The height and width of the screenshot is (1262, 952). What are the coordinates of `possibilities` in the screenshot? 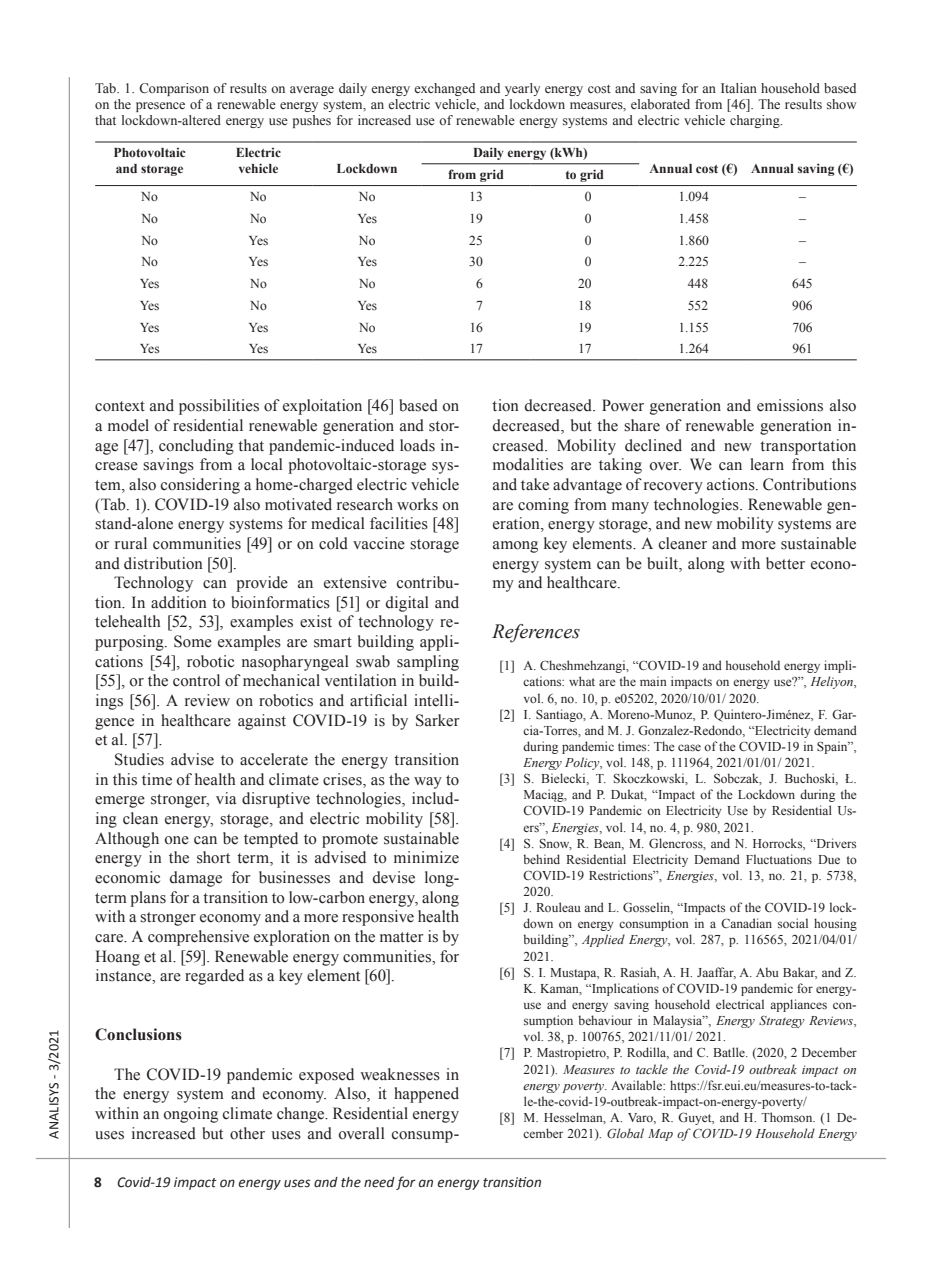 It's located at (219, 407).
